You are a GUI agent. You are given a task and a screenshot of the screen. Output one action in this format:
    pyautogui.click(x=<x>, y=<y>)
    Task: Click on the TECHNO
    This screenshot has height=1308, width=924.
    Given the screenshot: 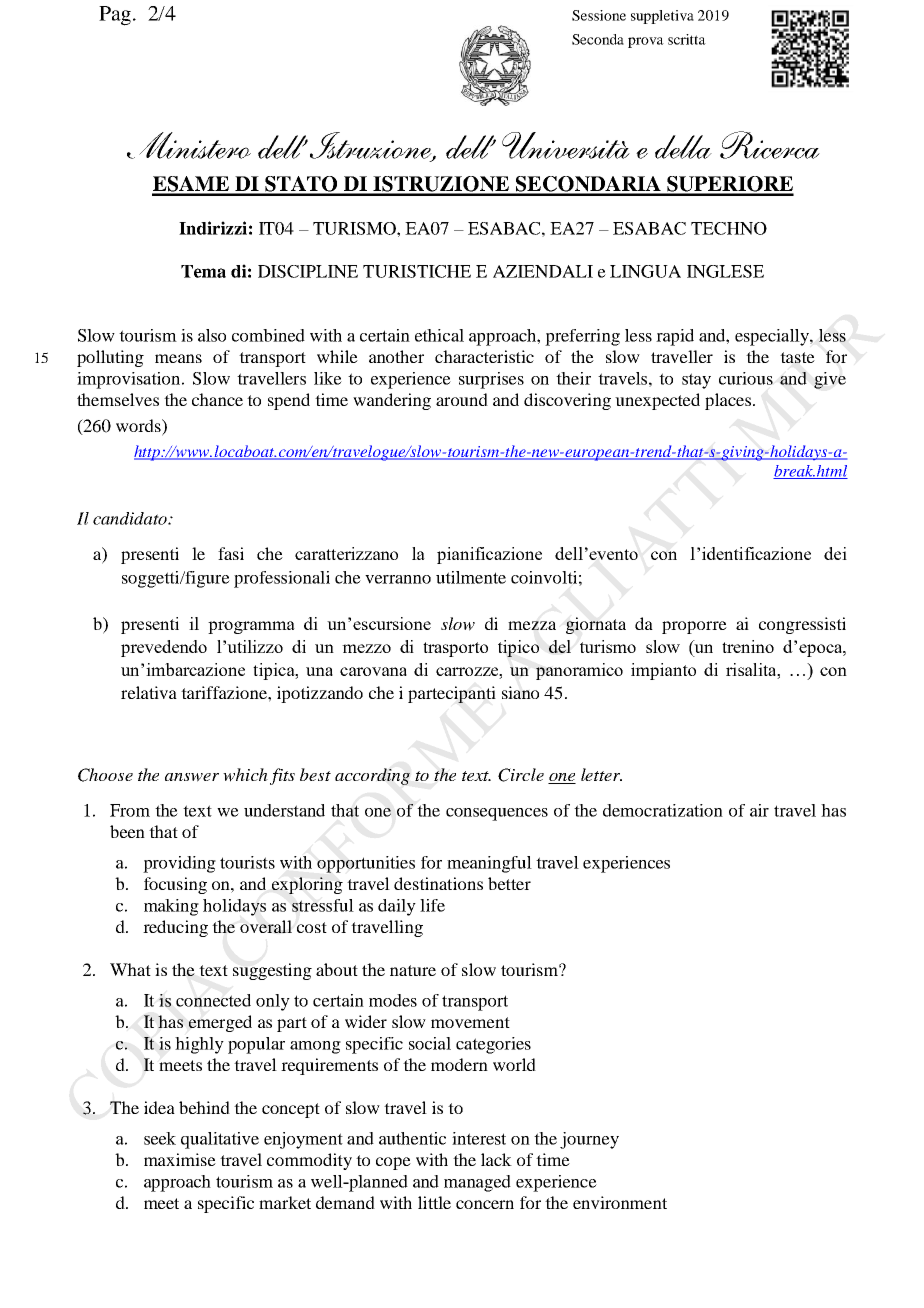 What is the action you would take?
    pyautogui.click(x=729, y=228)
